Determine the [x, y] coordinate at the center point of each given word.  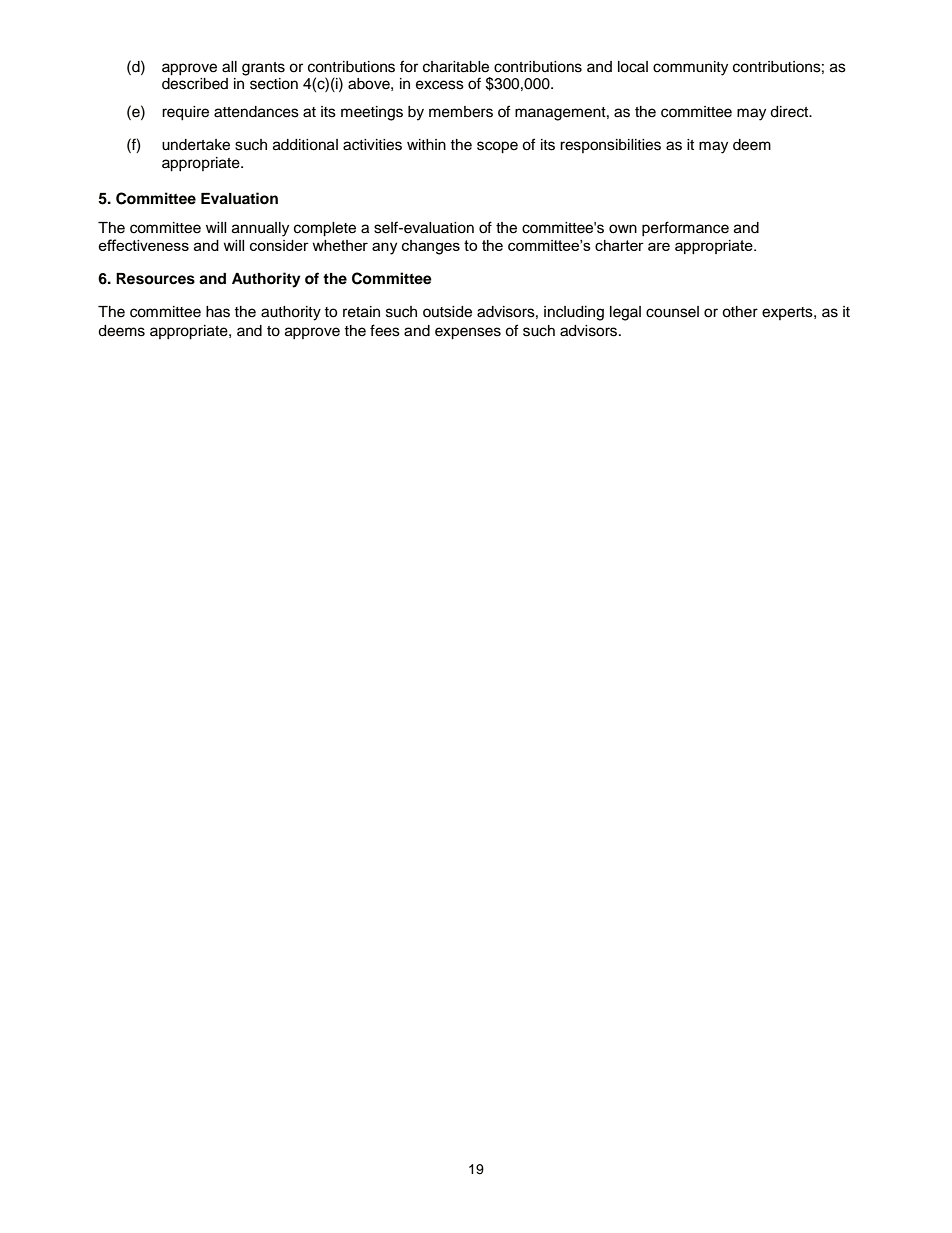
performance [685, 229]
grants [263, 69]
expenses [468, 333]
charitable [456, 67]
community [690, 68]
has [218, 312]
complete [325, 229]
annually [260, 229]
